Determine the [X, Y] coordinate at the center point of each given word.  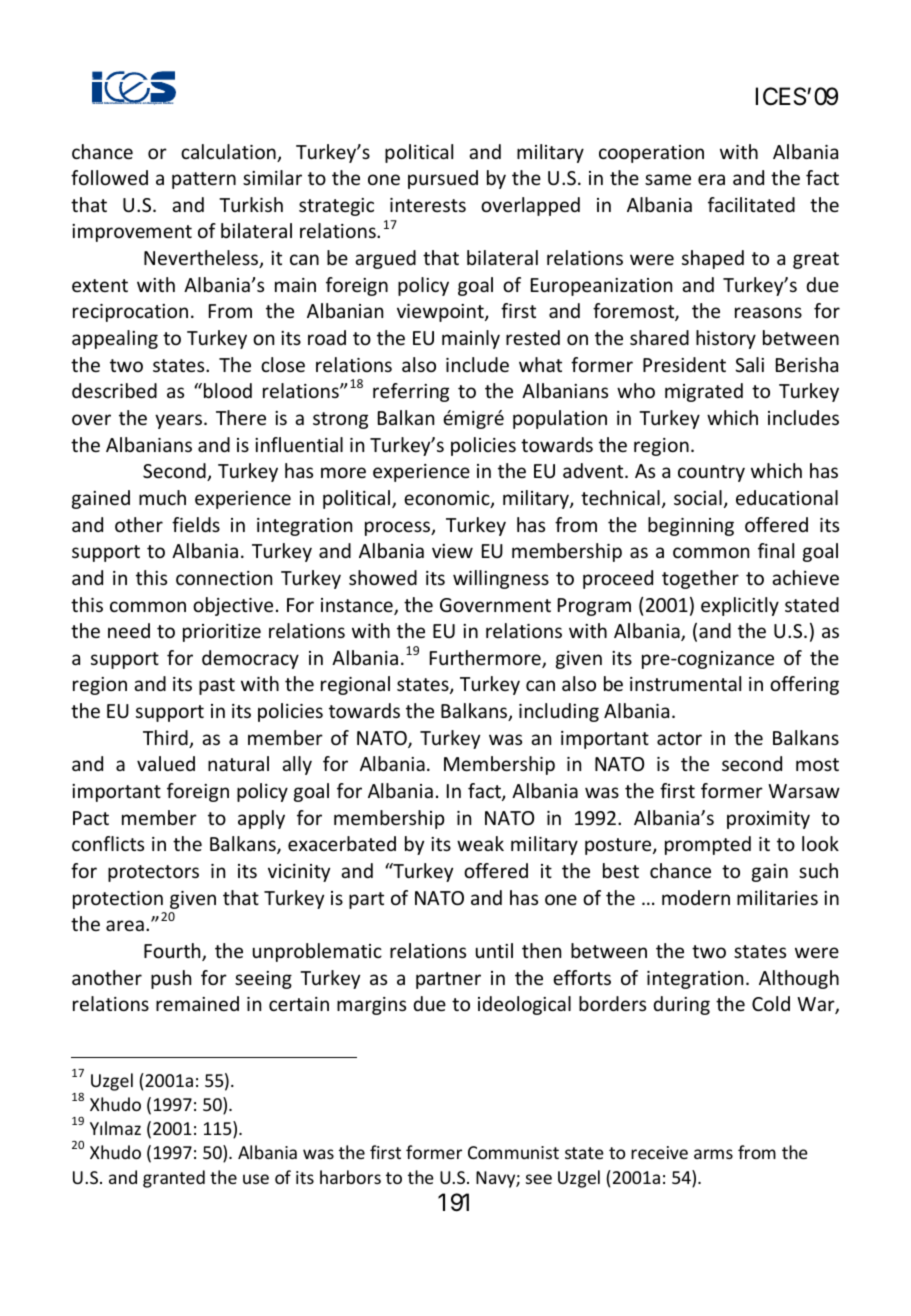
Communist [513, 1152]
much [162, 497]
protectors [153, 873]
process [399, 528]
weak [480, 843]
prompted [708, 845]
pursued [443, 179]
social [698, 497]
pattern [204, 180]
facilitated [751, 204]
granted [174, 1179]
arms [713, 1154]
